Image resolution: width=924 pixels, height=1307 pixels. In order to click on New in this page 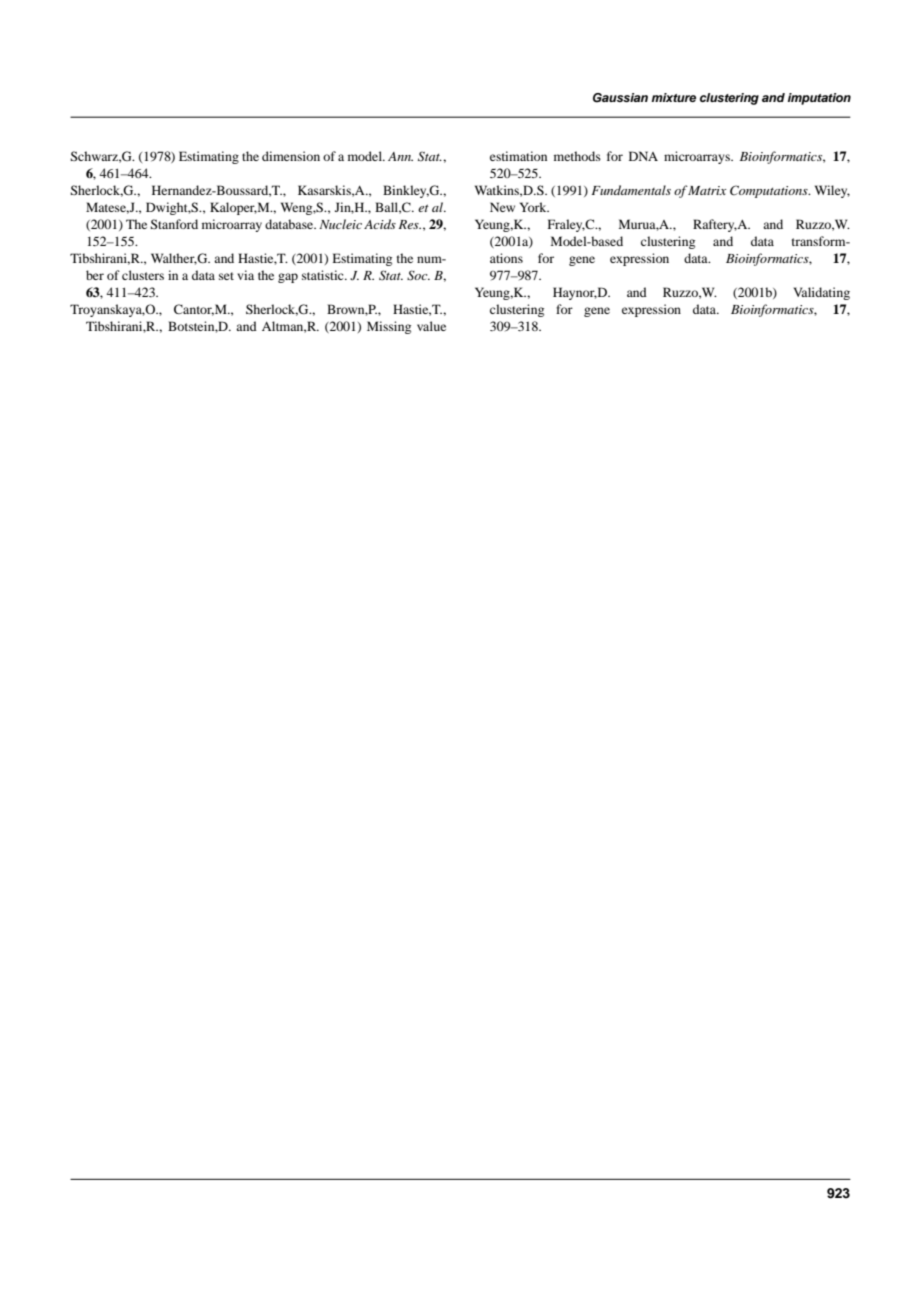, I will do `click(502, 207)`.
